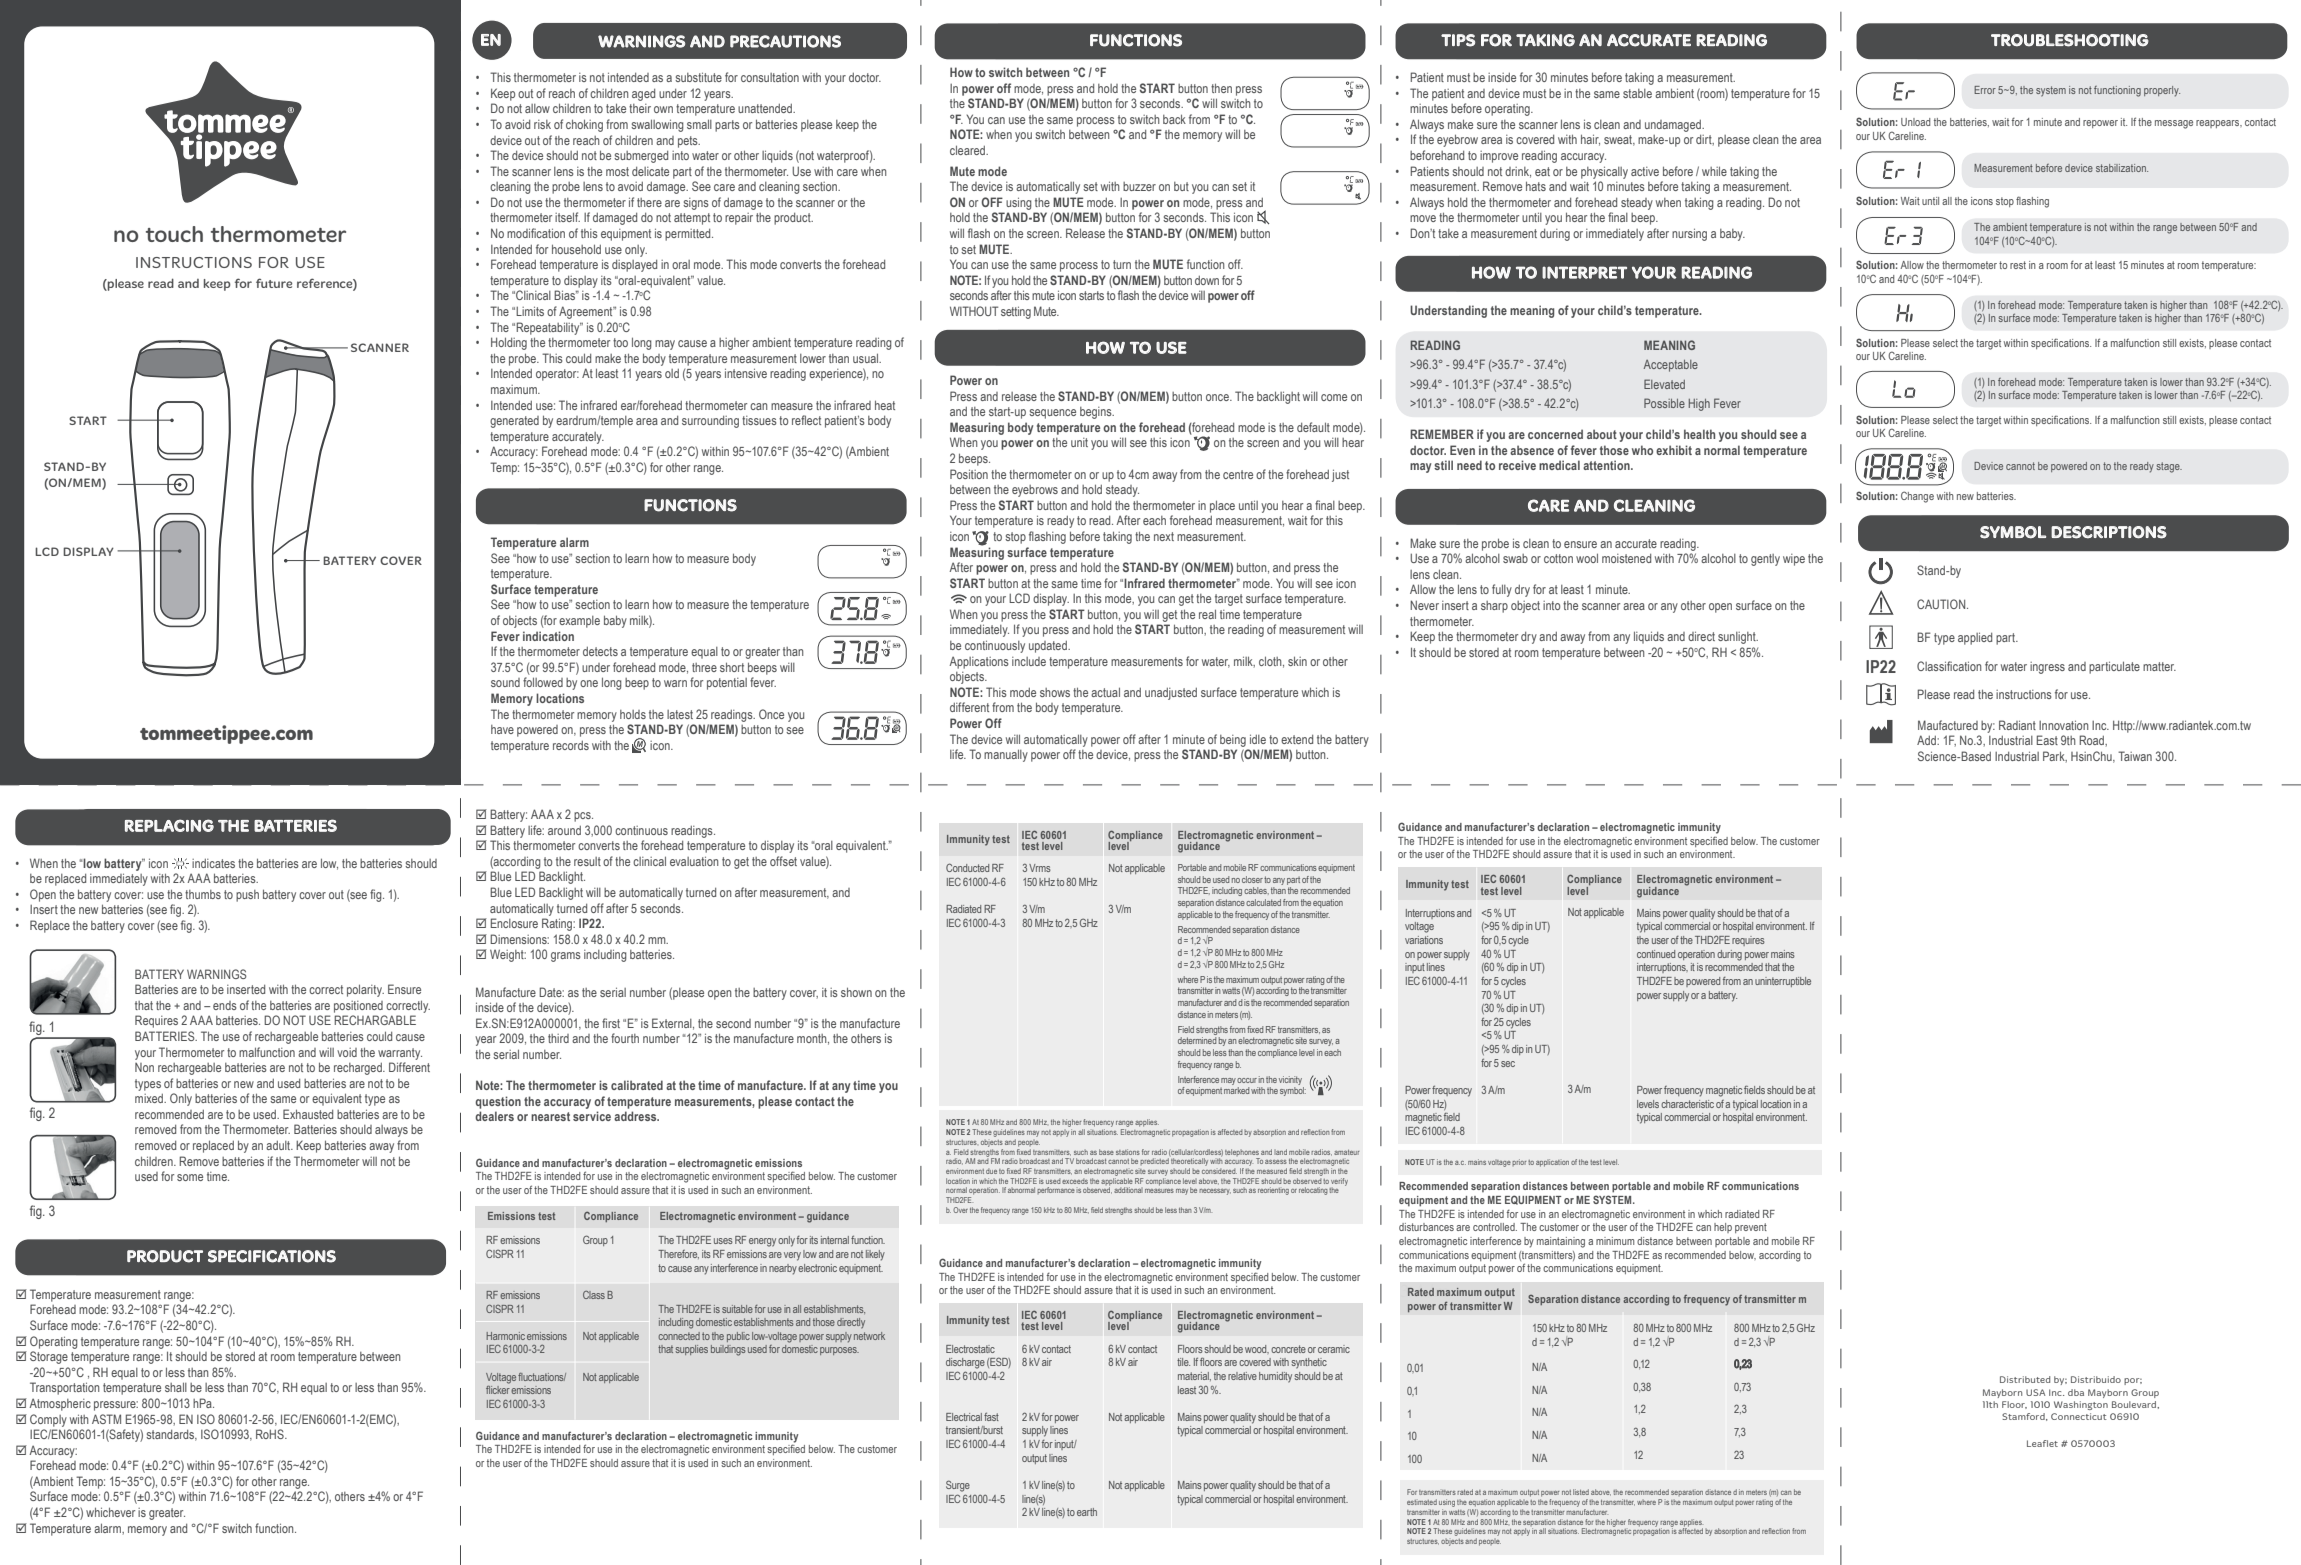  Describe the element at coordinates (1197, 1040) in the document. I see `determined` at that location.
